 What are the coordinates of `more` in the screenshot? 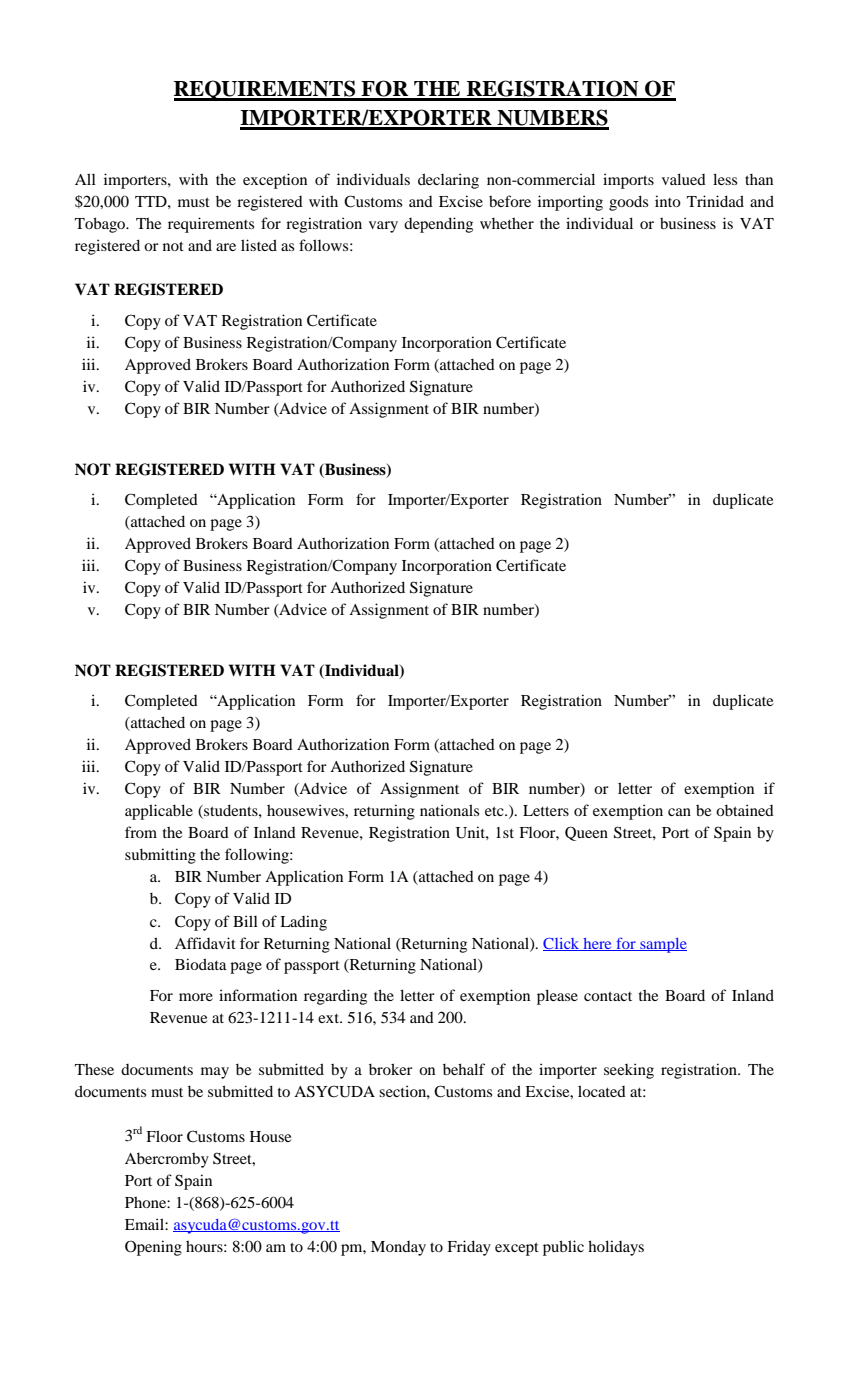 It's located at (196, 997).
